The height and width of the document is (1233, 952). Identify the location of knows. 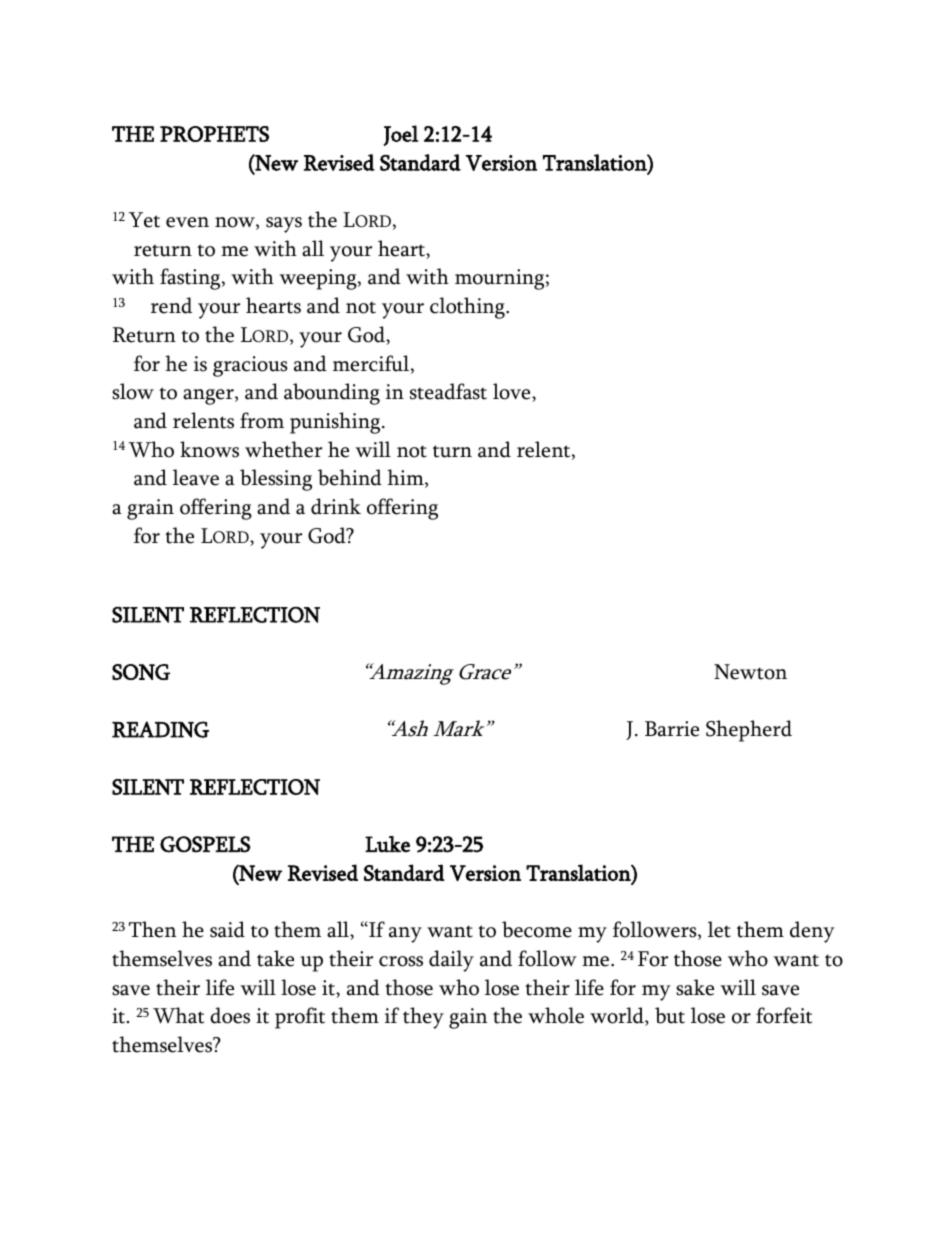
(209, 449).
